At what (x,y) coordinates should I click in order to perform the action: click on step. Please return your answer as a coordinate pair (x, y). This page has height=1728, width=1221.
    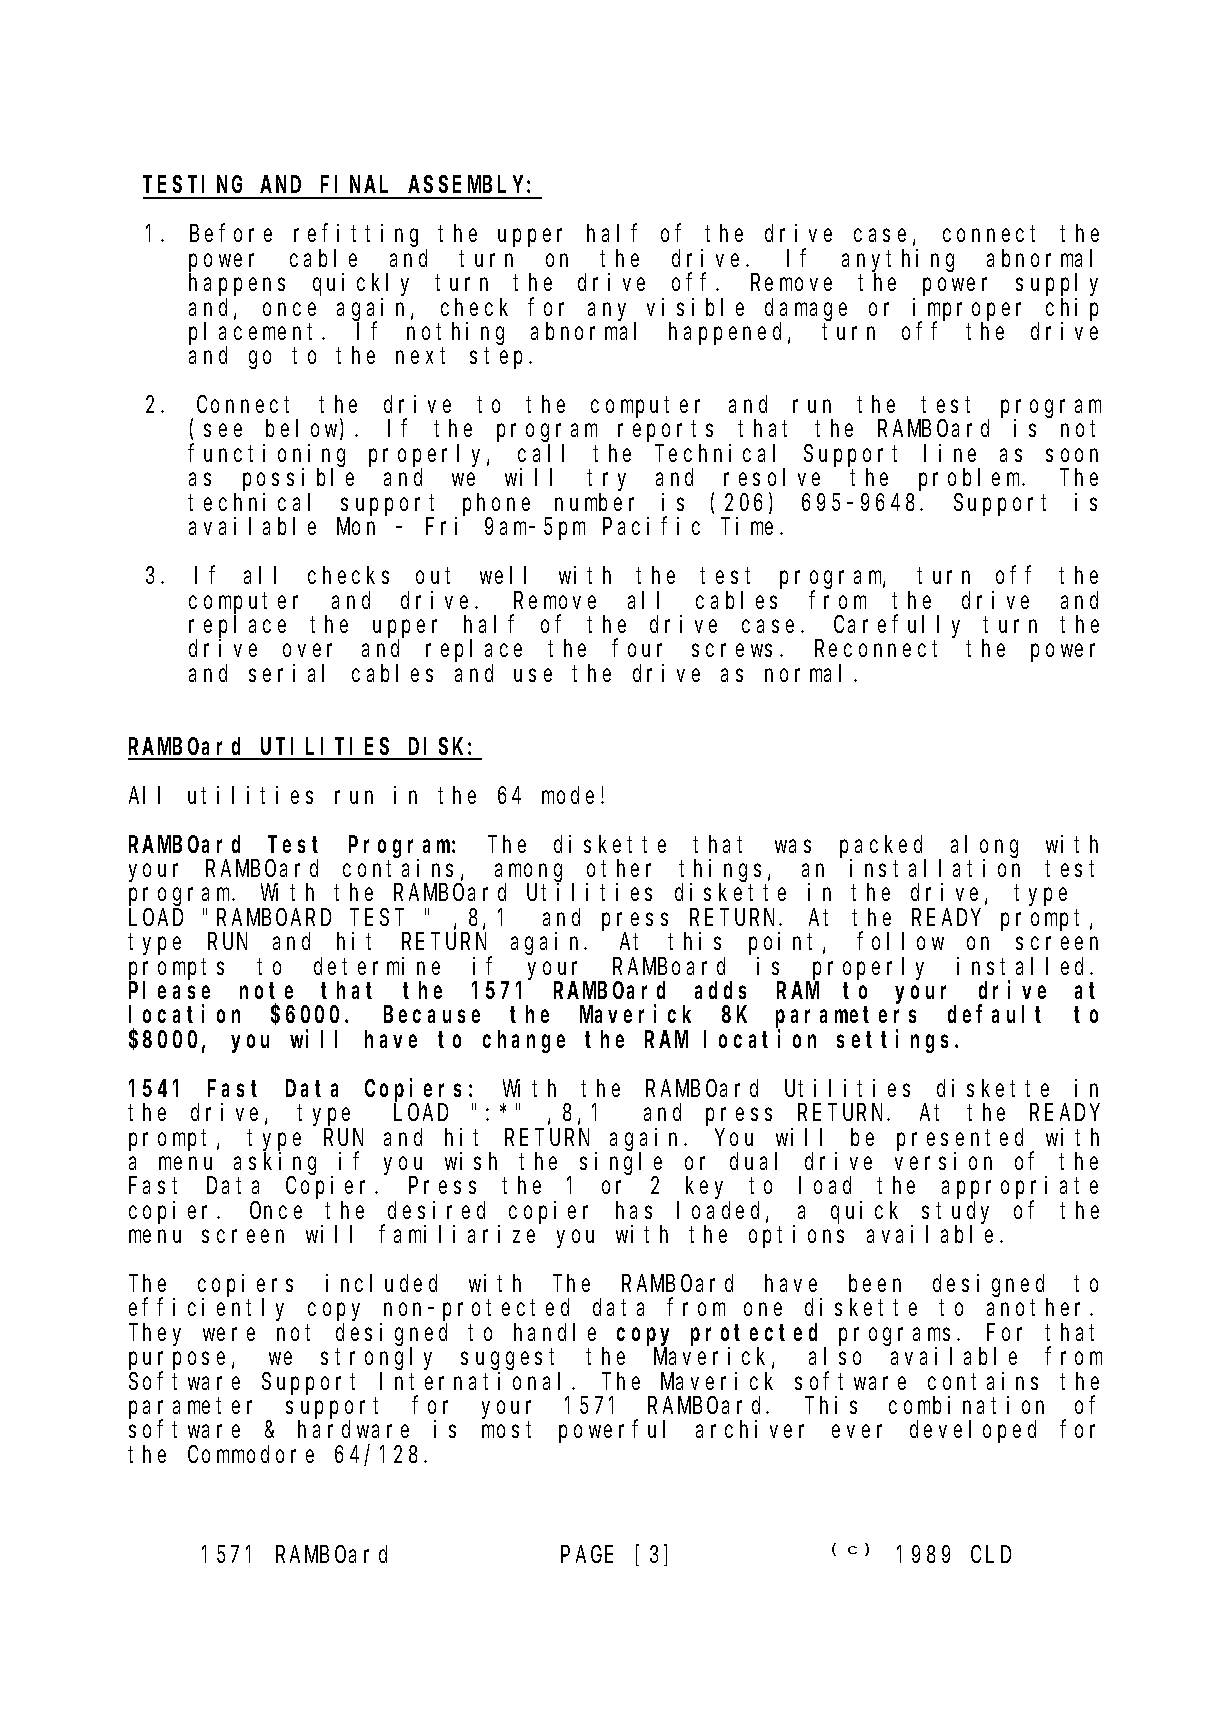
    Looking at the image, I should click on (500, 359).
